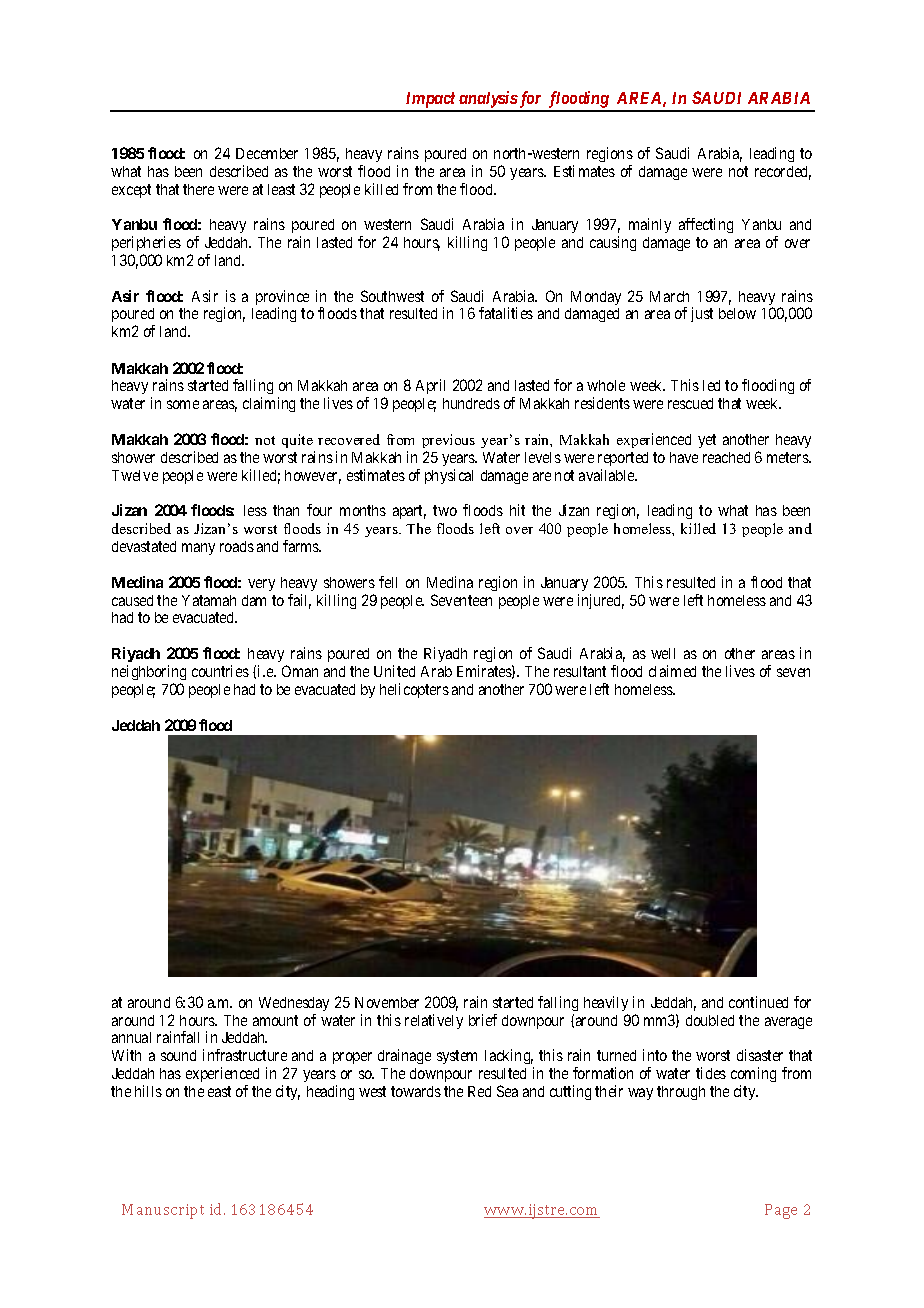  I want to click on there, so click(198, 189).
